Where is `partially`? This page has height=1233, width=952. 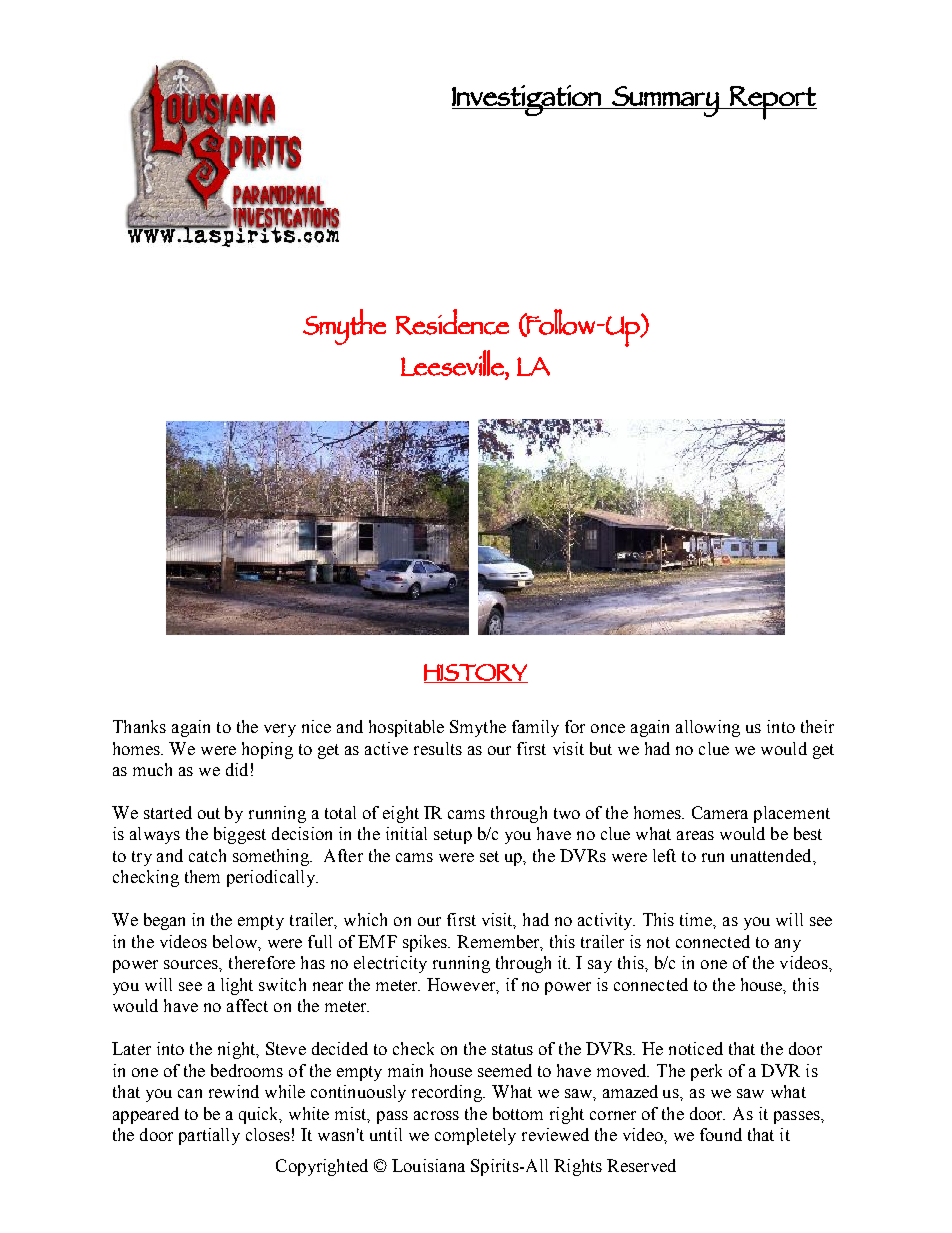
partially is located at coordinates (209, 1136).
